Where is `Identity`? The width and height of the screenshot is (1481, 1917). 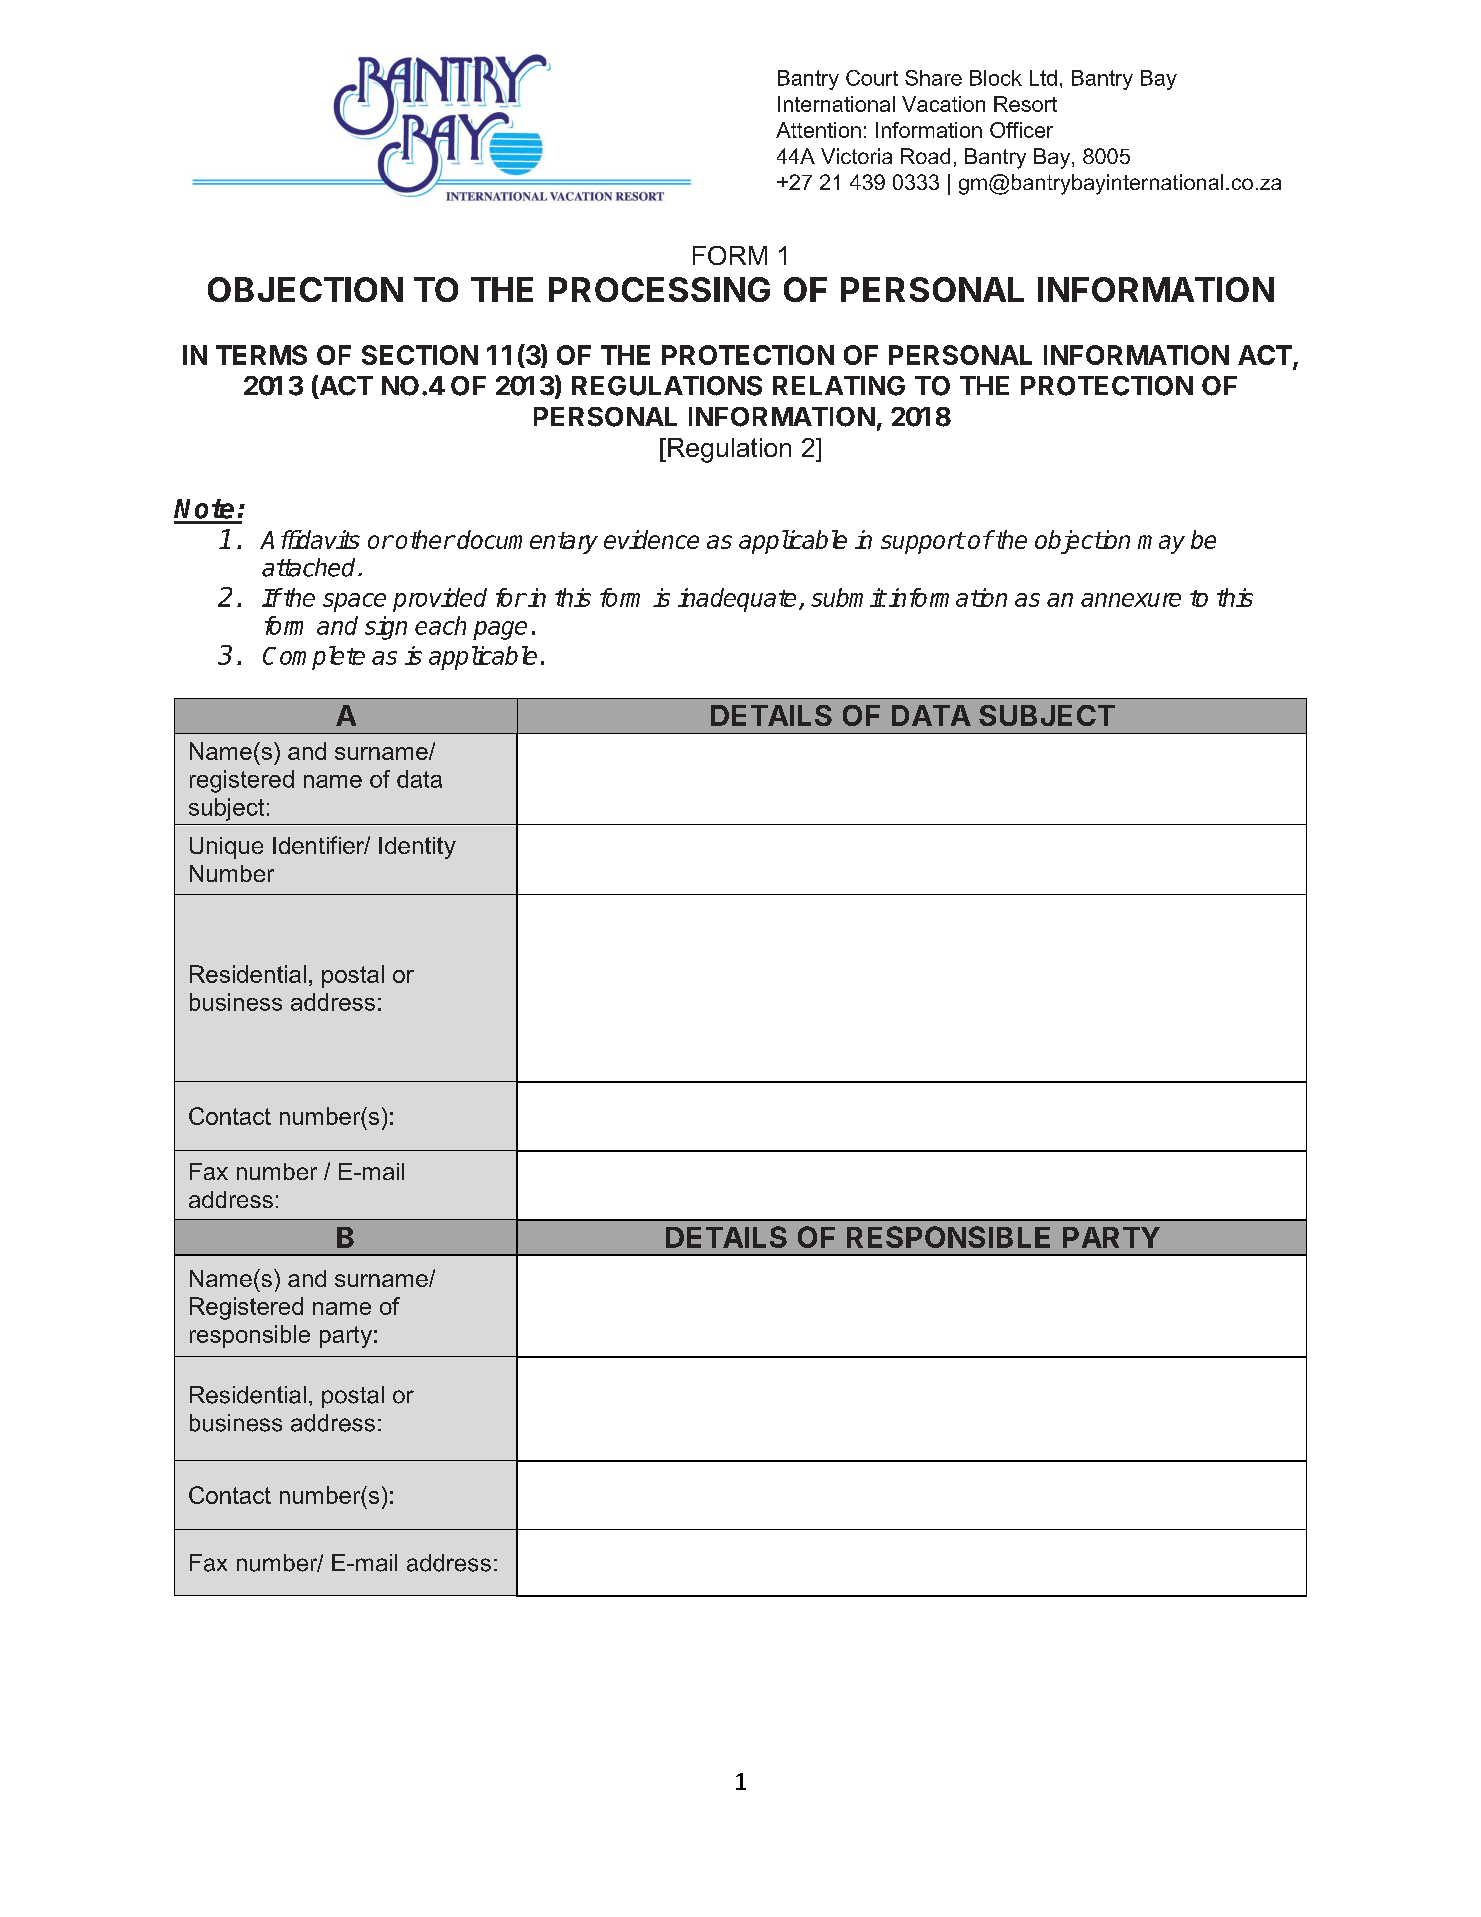 Identity is located at coordinates (417, 848).
